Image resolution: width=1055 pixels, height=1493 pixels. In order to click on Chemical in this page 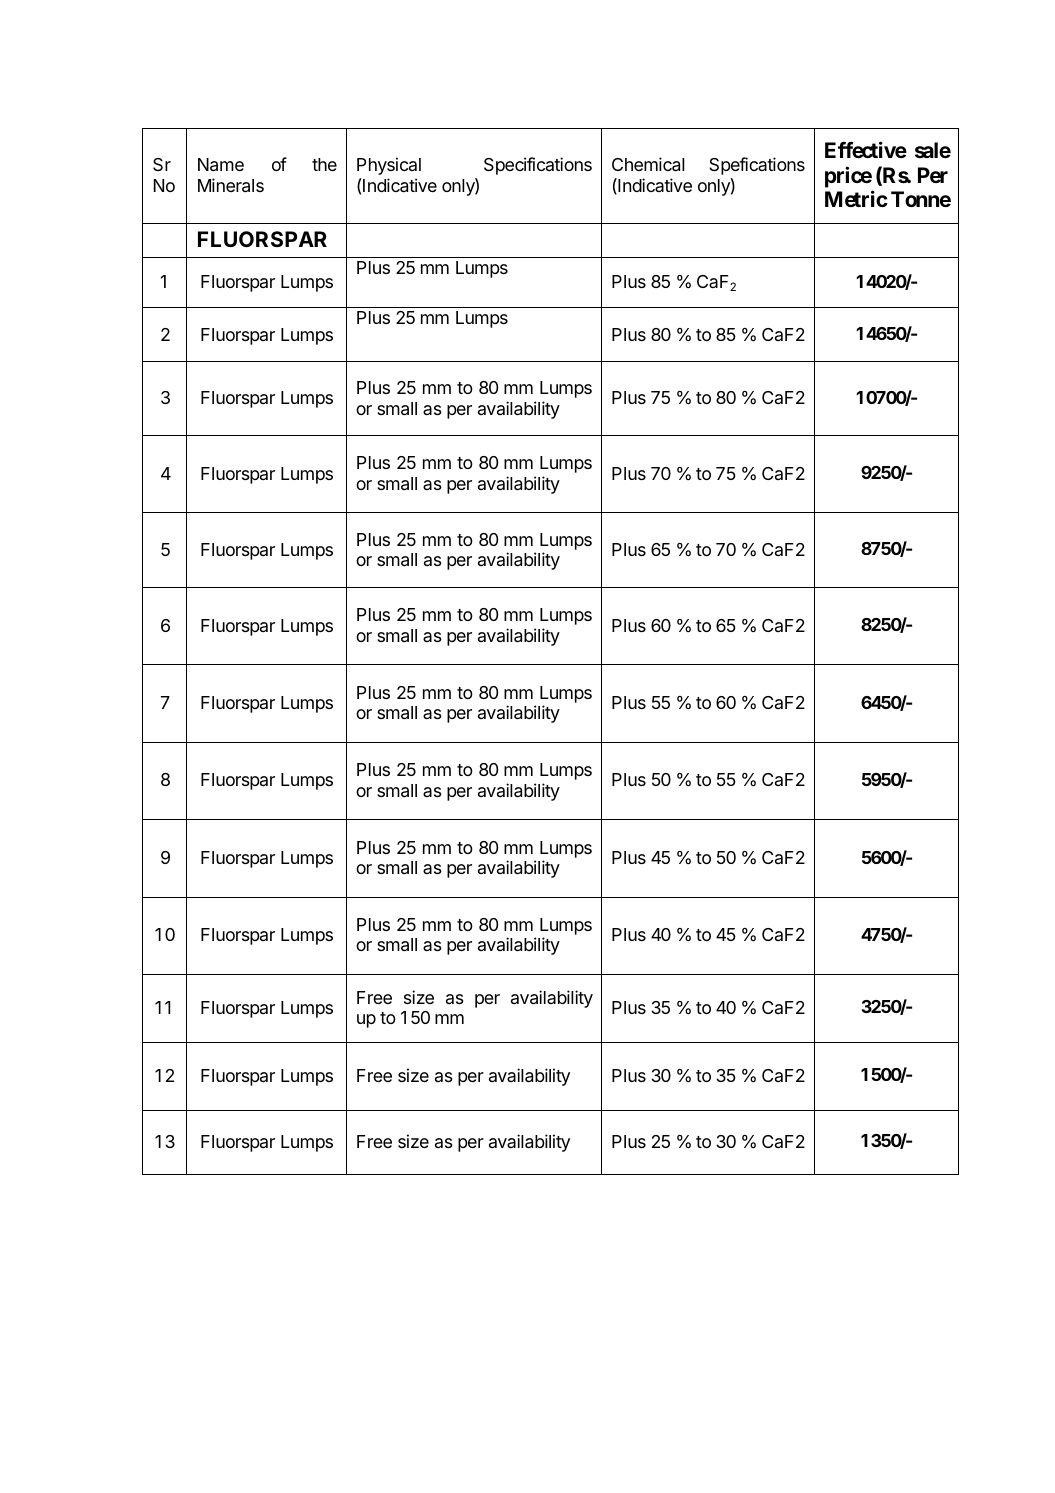, I will do `click(648, 164)`.
